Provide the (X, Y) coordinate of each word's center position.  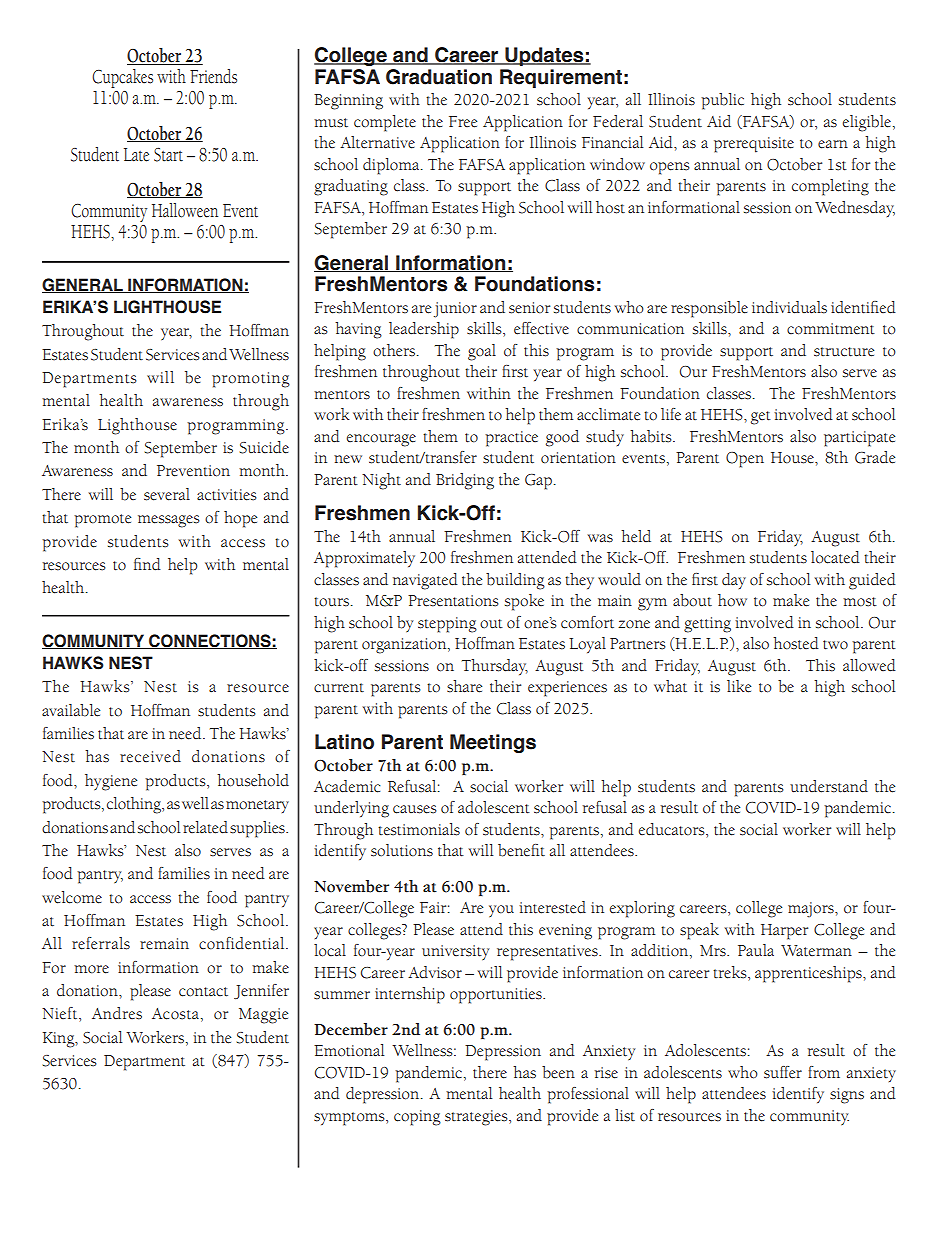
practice (511, 439)
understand (829, 786)
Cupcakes (122, 78)
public (722, 101)
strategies (477, 1118)
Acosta (175, 1014)
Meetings (493, 743)
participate (859, 439)
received (150, 756)
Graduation (439, 77)
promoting (251, 380)
